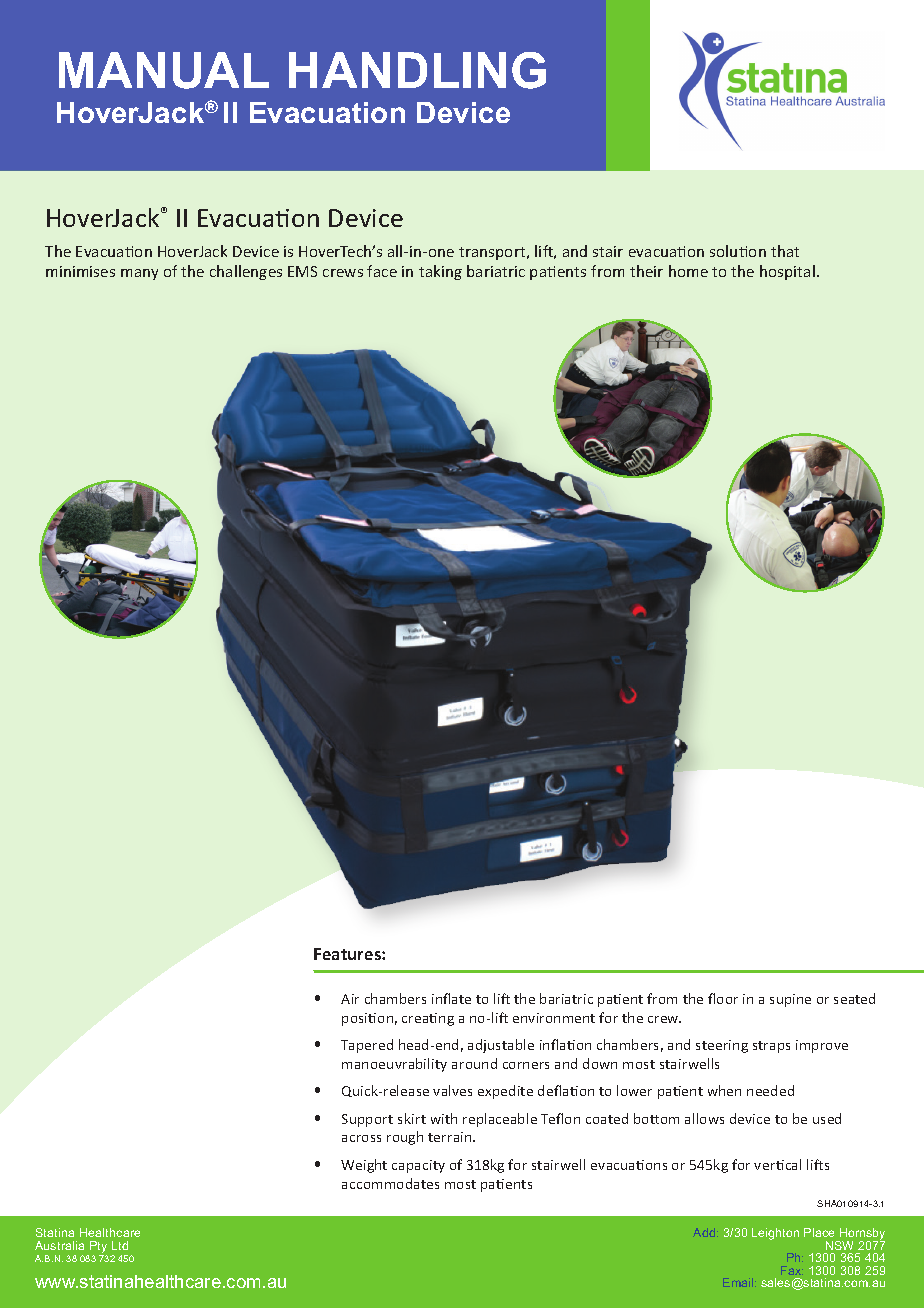  I want to click on taking, so click(440, 272).
